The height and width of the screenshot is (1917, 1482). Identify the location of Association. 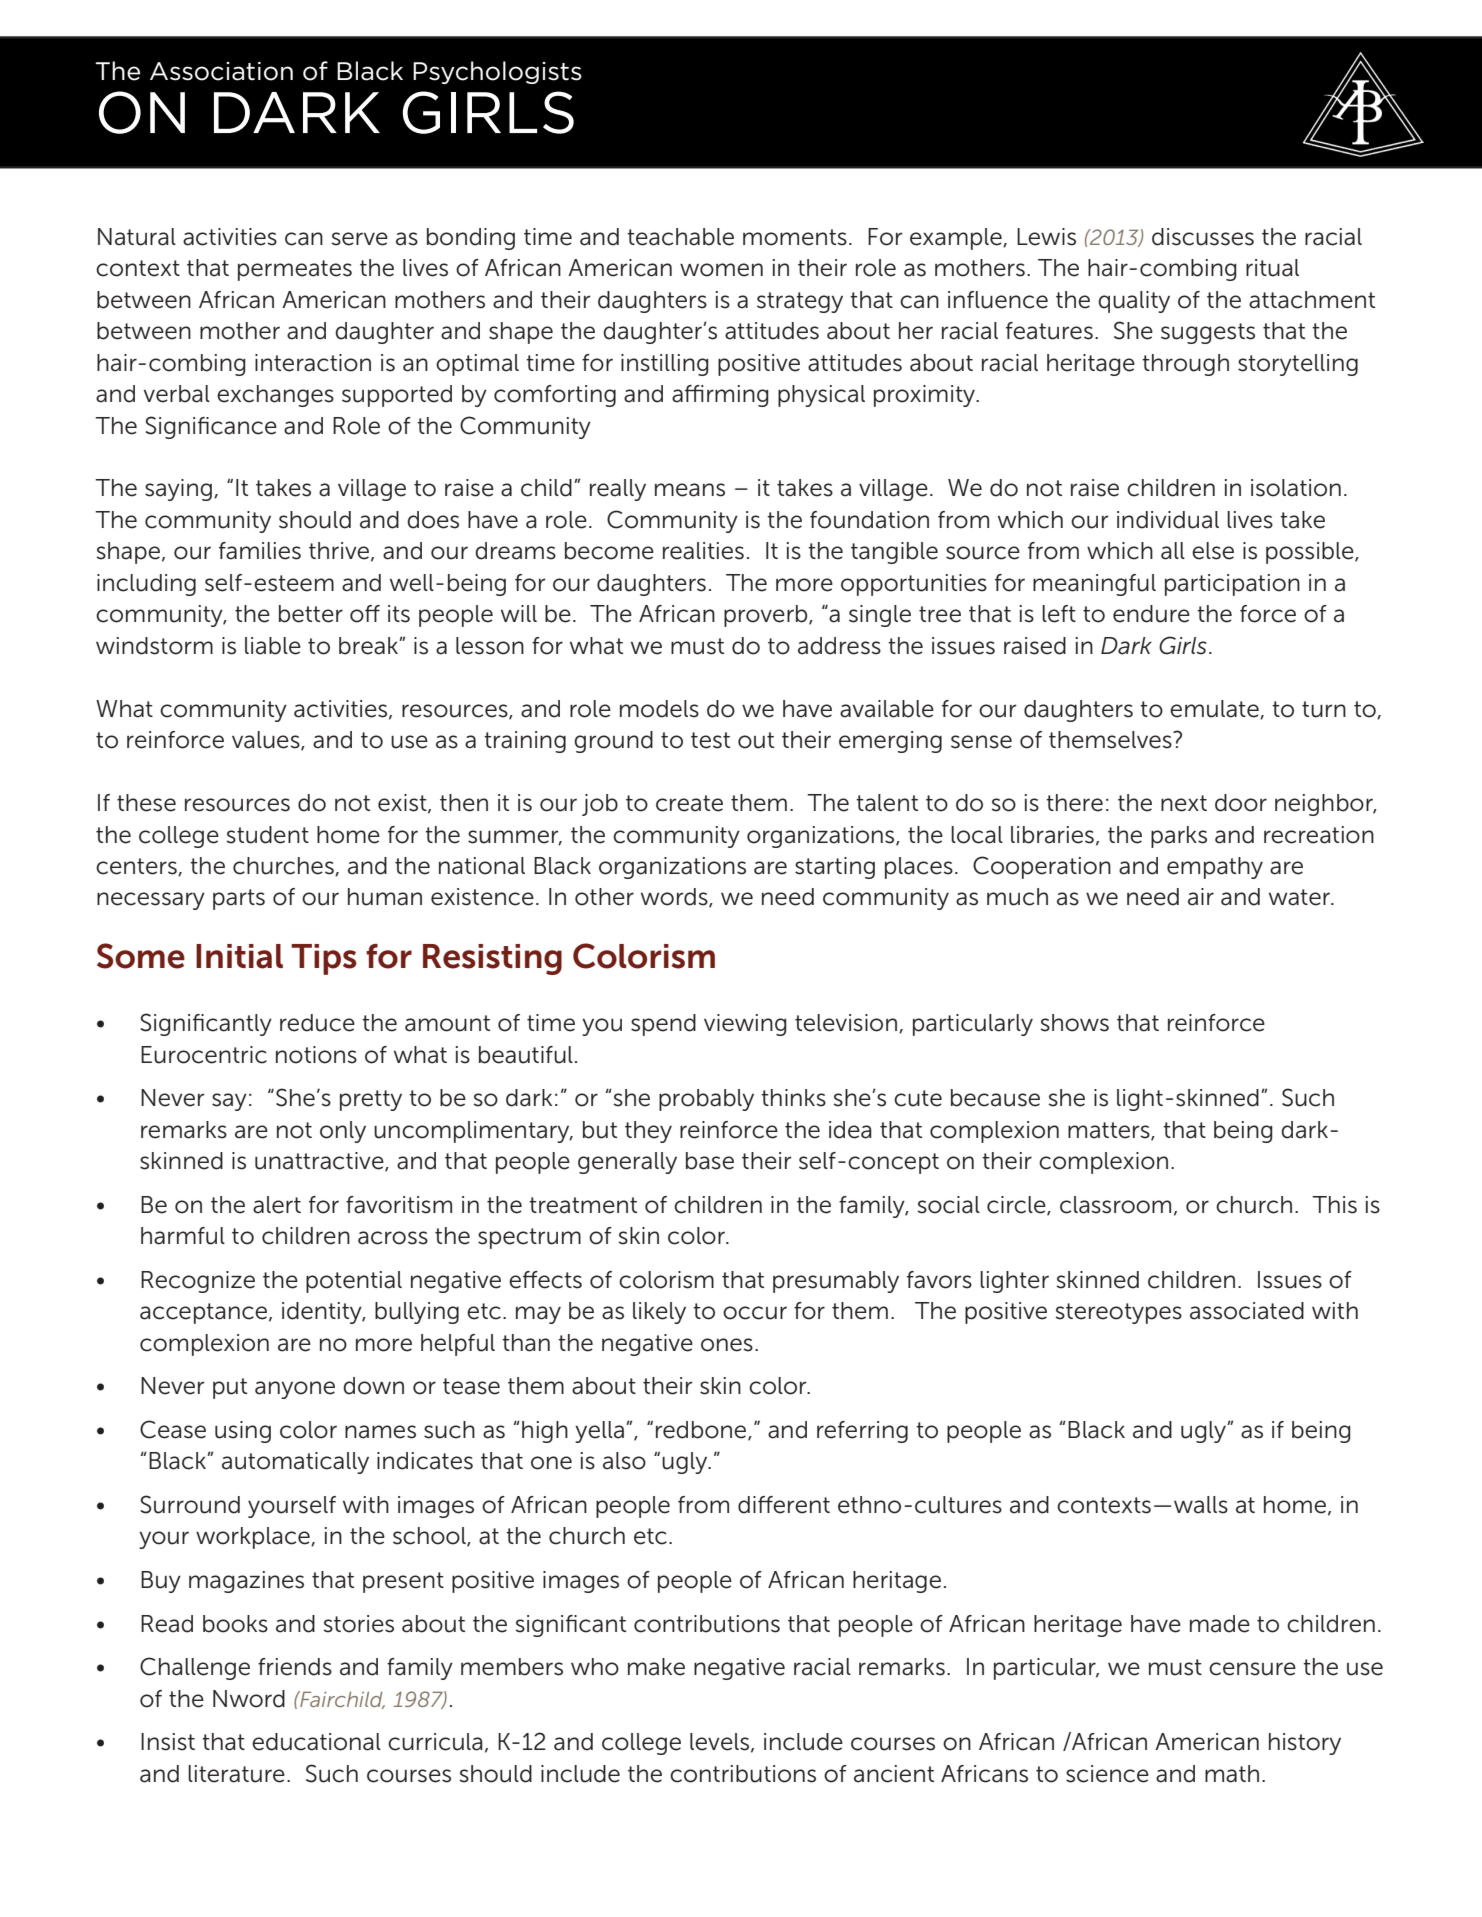
(221, 71).
